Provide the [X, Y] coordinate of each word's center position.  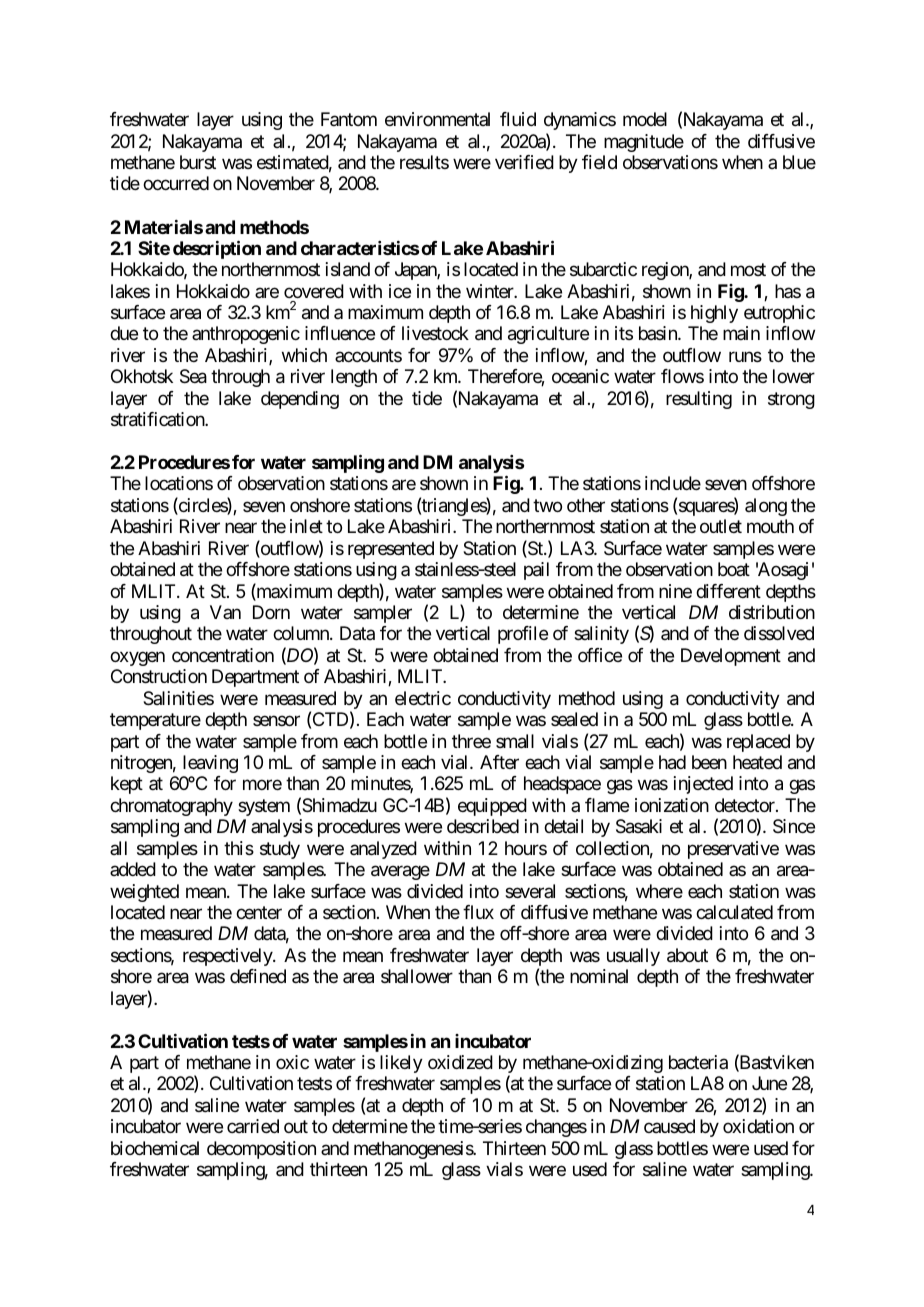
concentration [223, 655]
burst [198, 162]
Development [731, 657]
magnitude [644, 143]
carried [253, 1126]
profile [523, 635]
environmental [437, 119]
